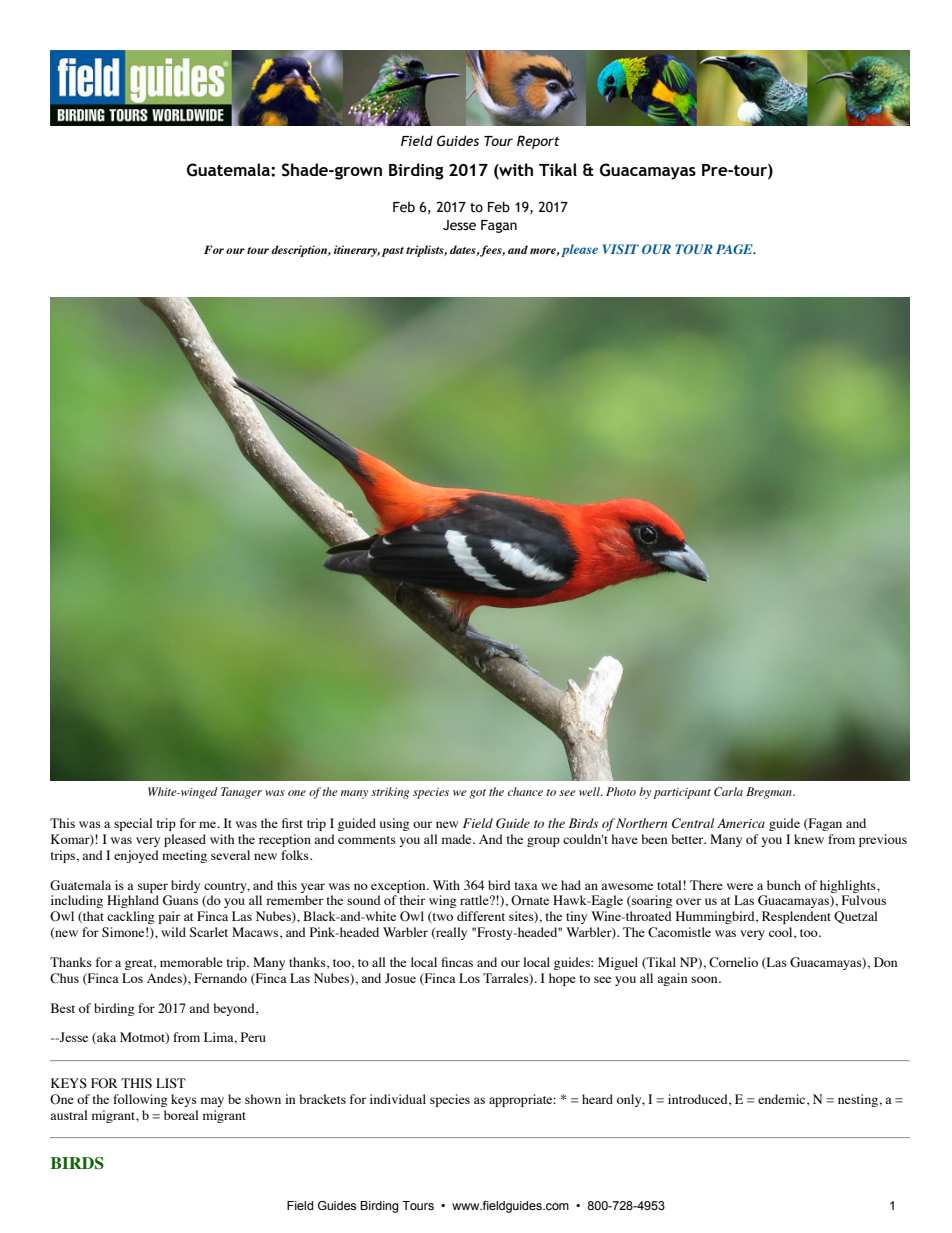  I want to click on got, so click(477, 794).
